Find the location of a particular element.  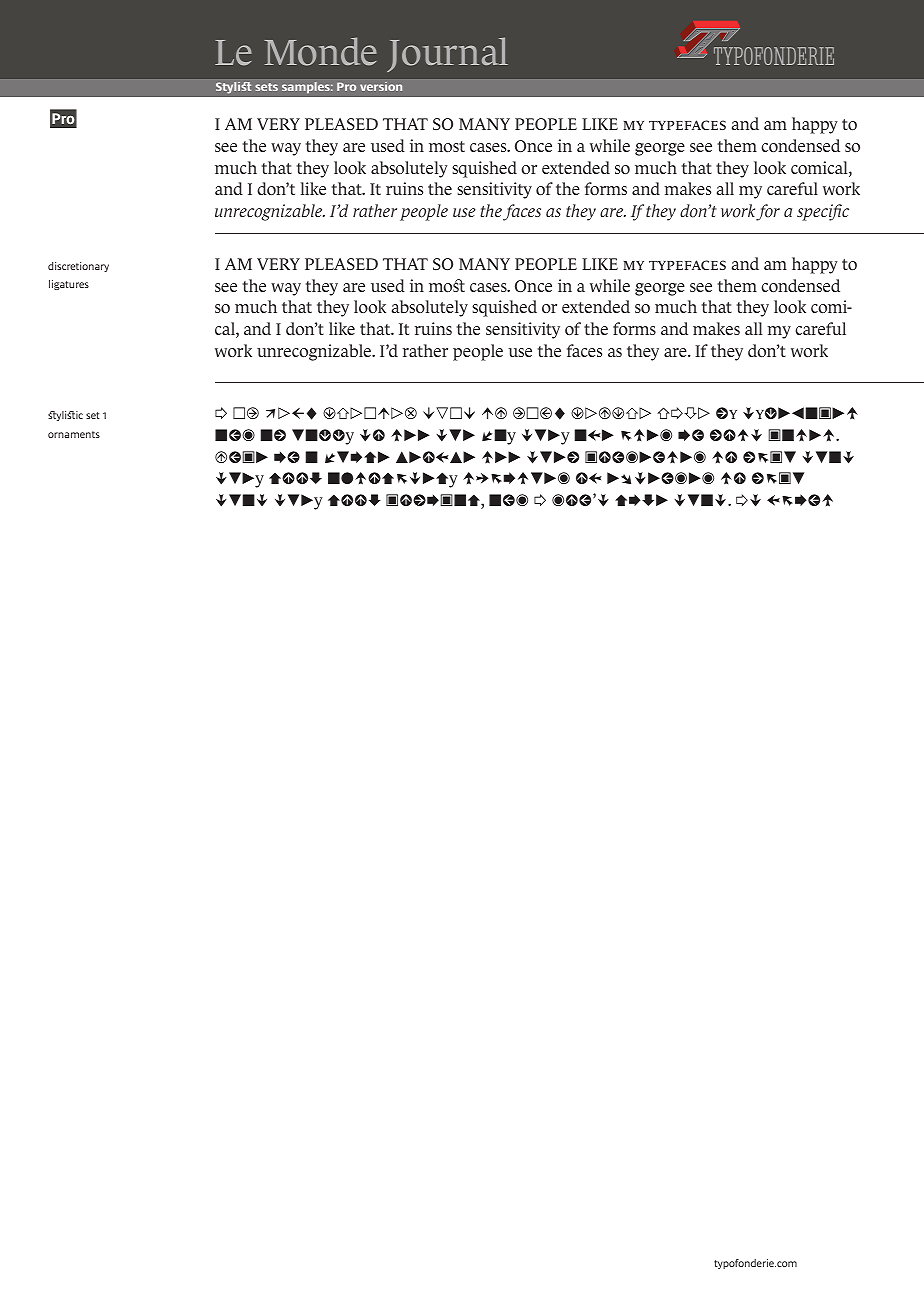

ligatures is located at coordinates (69, 285).
